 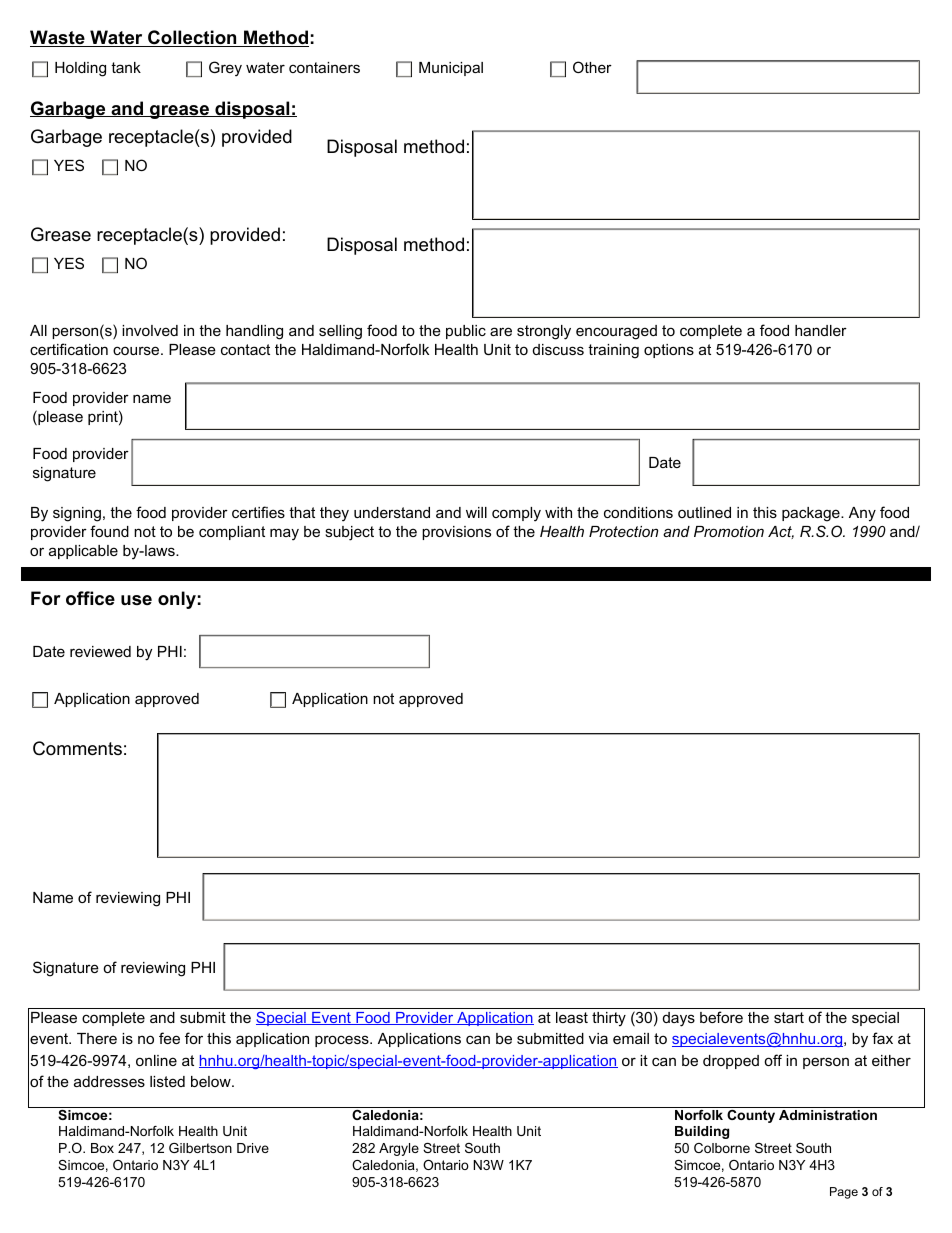 What do you see at coordinates (751, 1115) in the page?
I see `County` at bounding box center [751, 1115].
